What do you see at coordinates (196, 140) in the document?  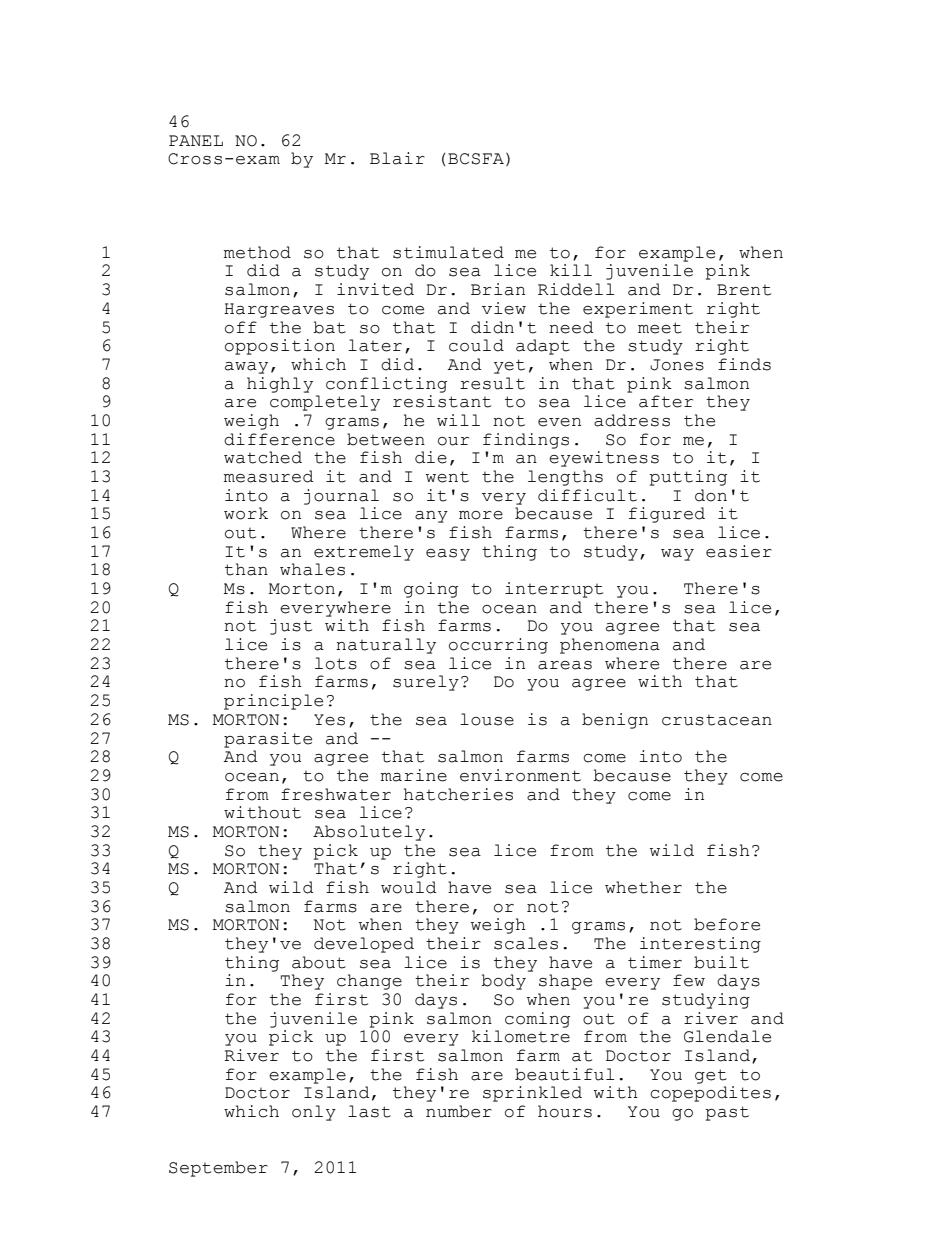 I see `PANEL` at bounding box center [196, 140].
